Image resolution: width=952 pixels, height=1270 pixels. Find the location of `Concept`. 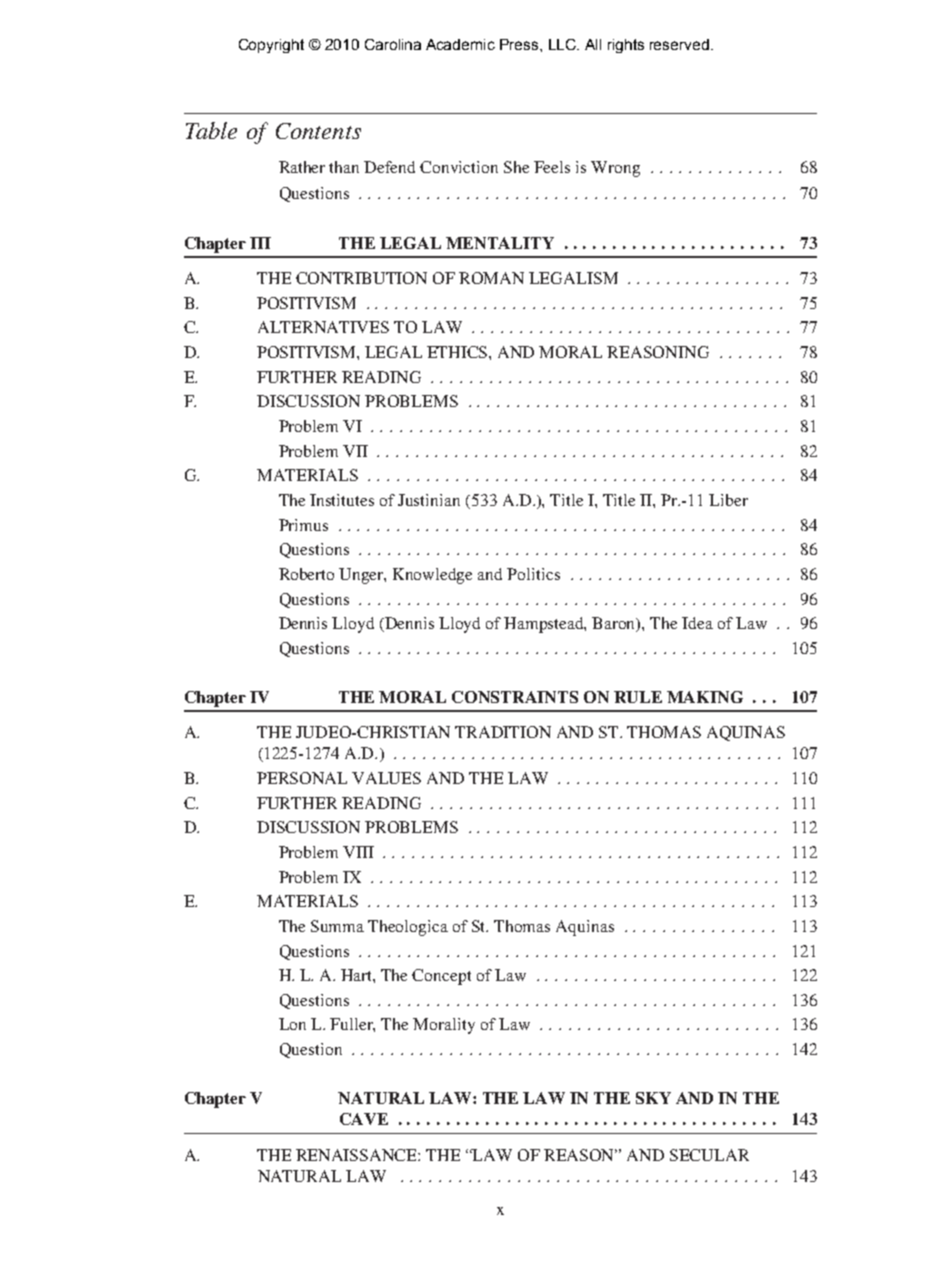

Concept is located at coordinates (441, 977).
